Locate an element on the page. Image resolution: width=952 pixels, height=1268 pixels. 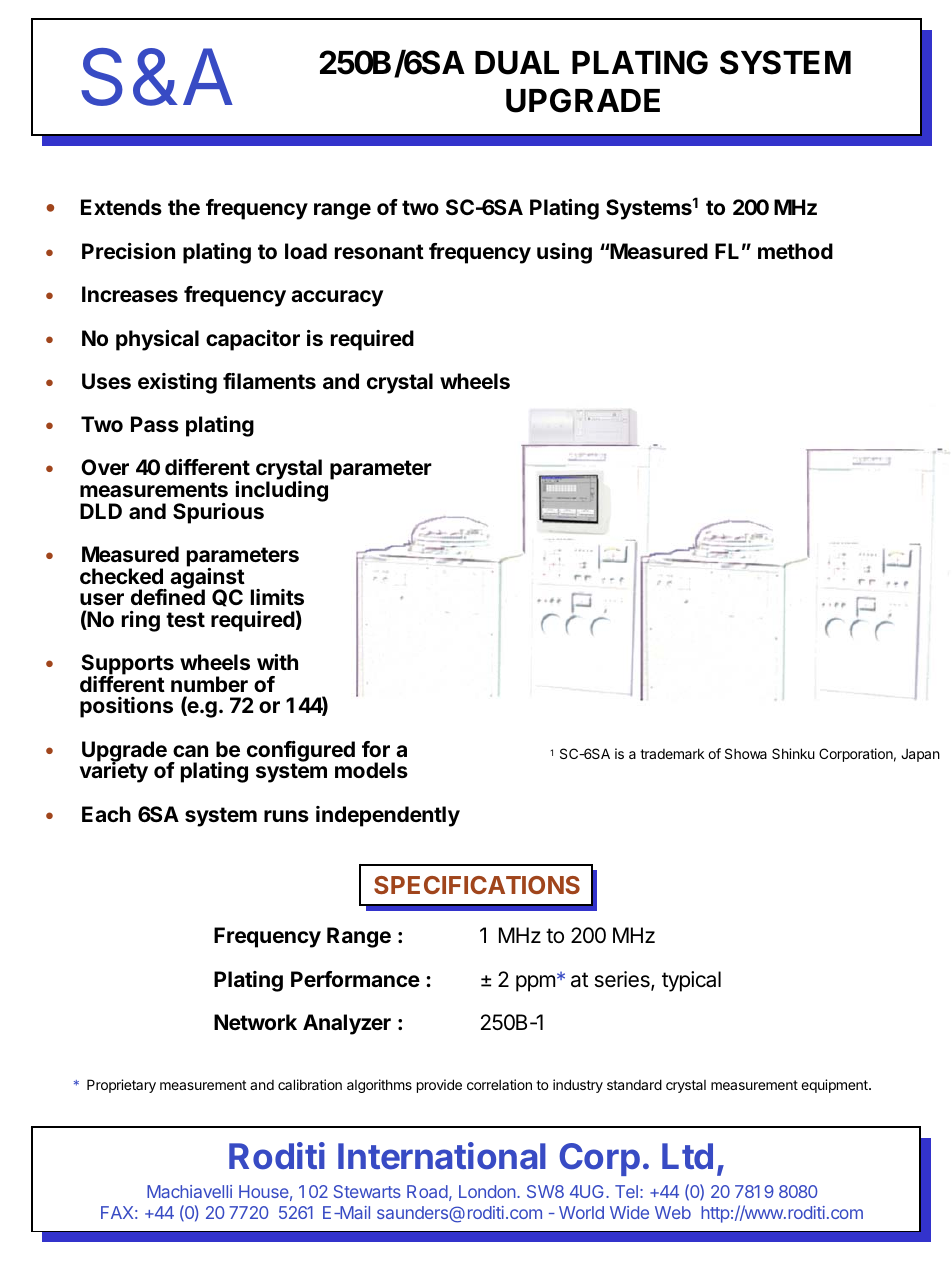
using is located at coordinates (564, 253).
